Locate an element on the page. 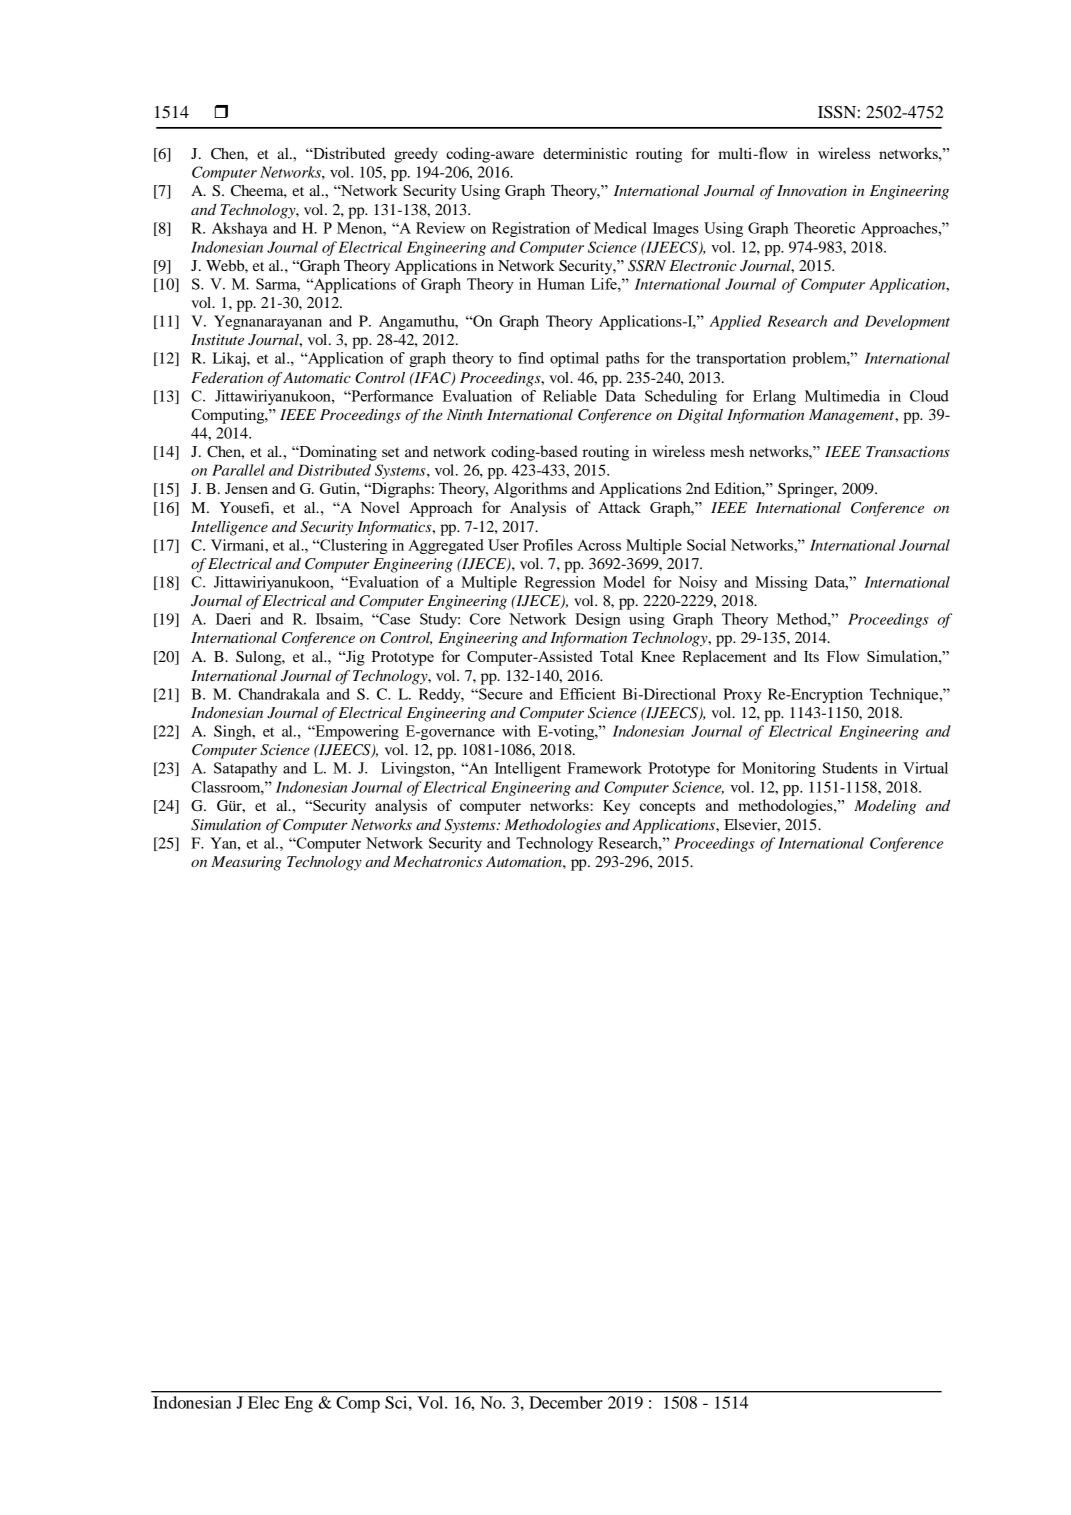 The width and height of the page is (1071, 1515). December is located at coordinates (566, 1402).
